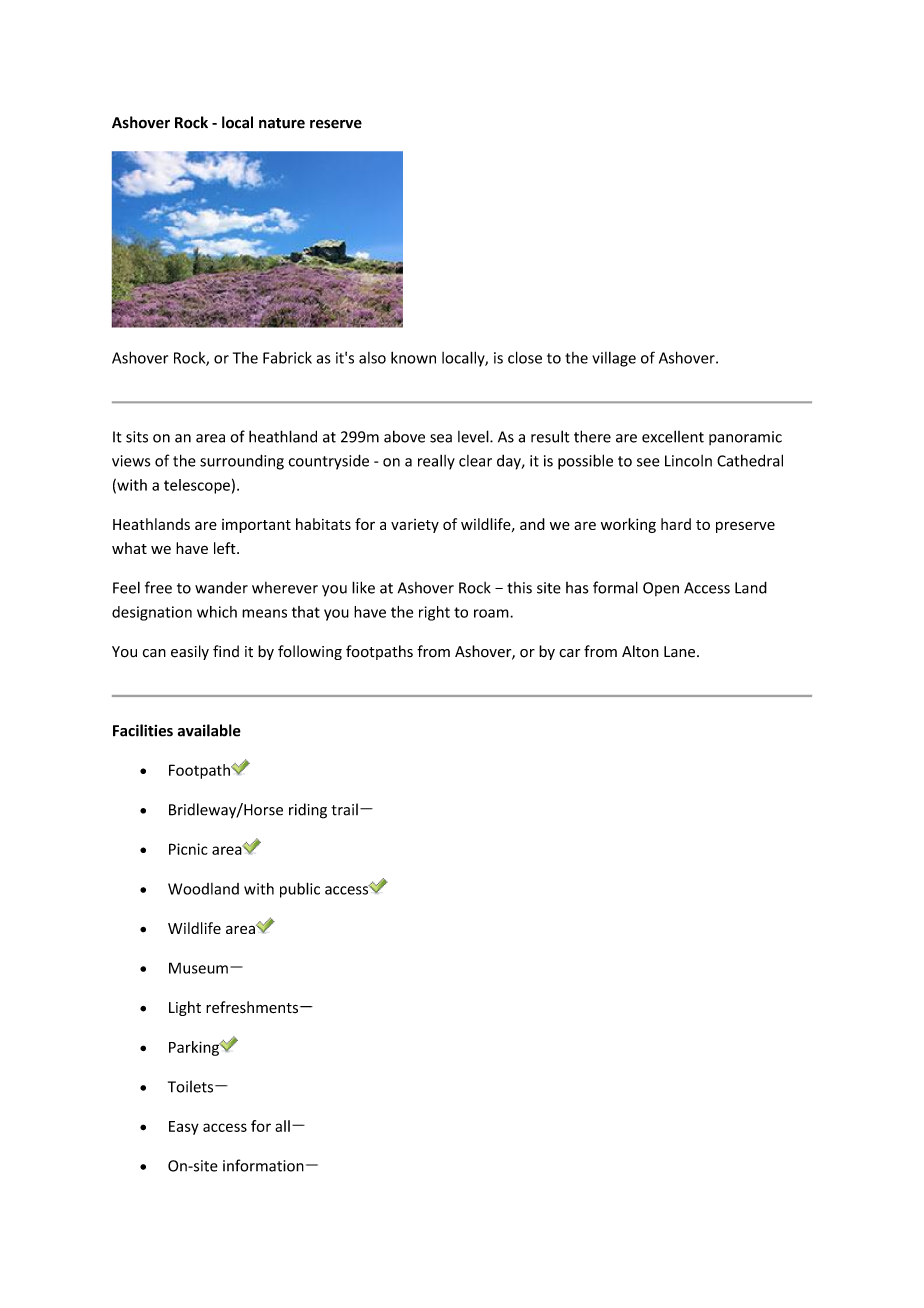  Describe the element at coordinates (137, 437) in the image. I see `sits` at that location.
